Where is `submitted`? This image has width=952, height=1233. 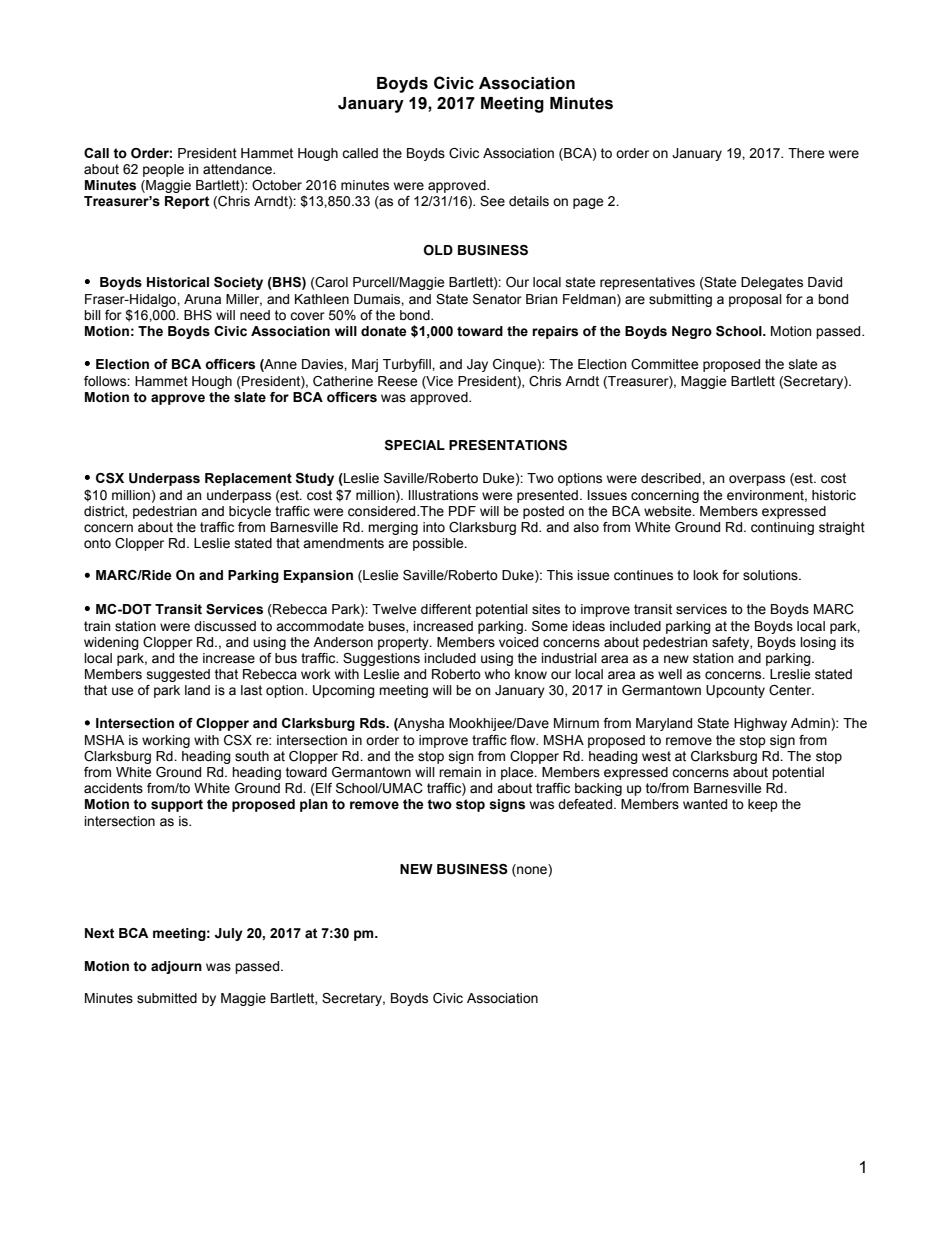
submitted is located at coordinates (167, 998).
